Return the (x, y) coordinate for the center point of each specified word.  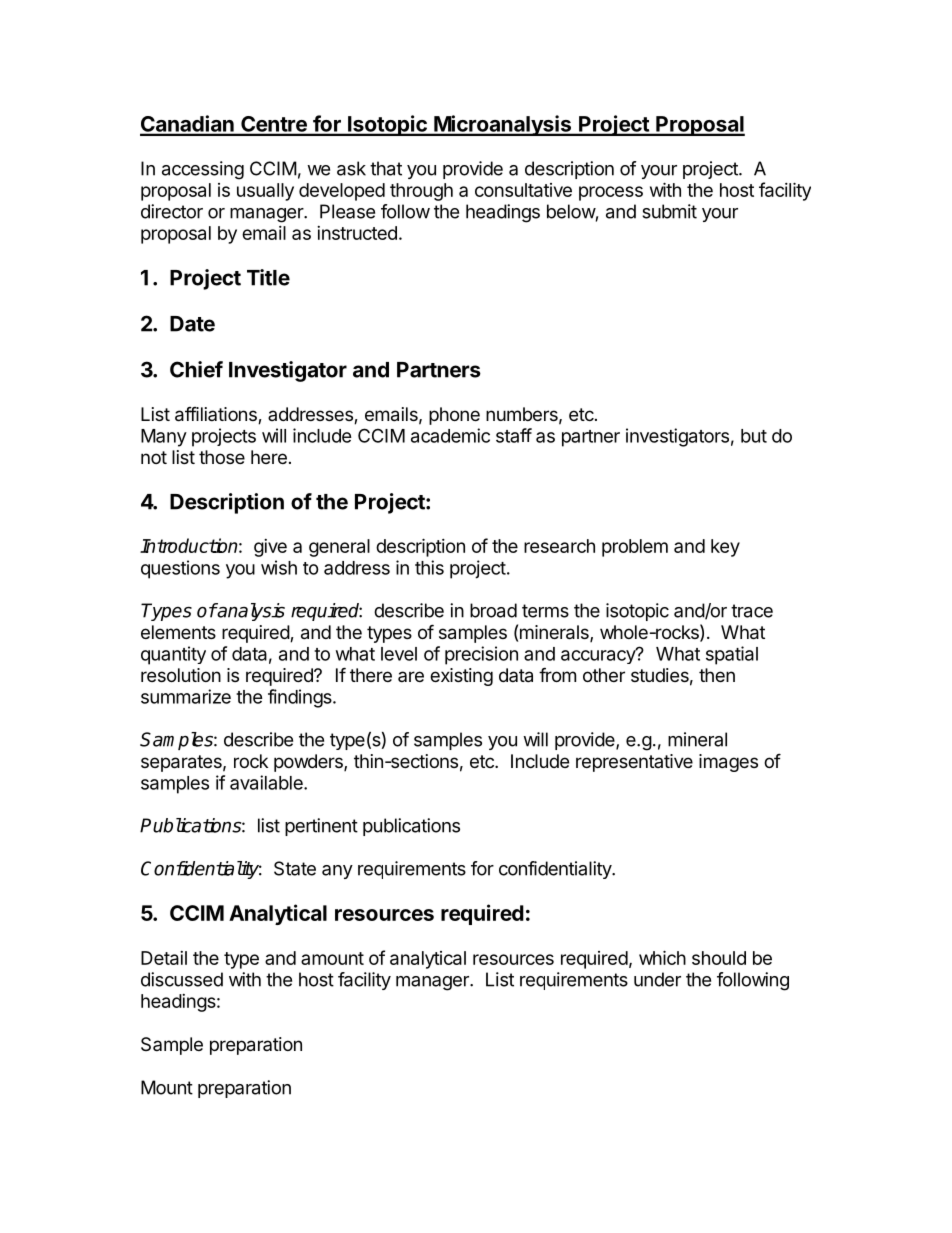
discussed (182, 979)
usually (265, 192)
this (429, 567)
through (421, 192)
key (725, 548)
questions (180, 569)
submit (669, 211)
